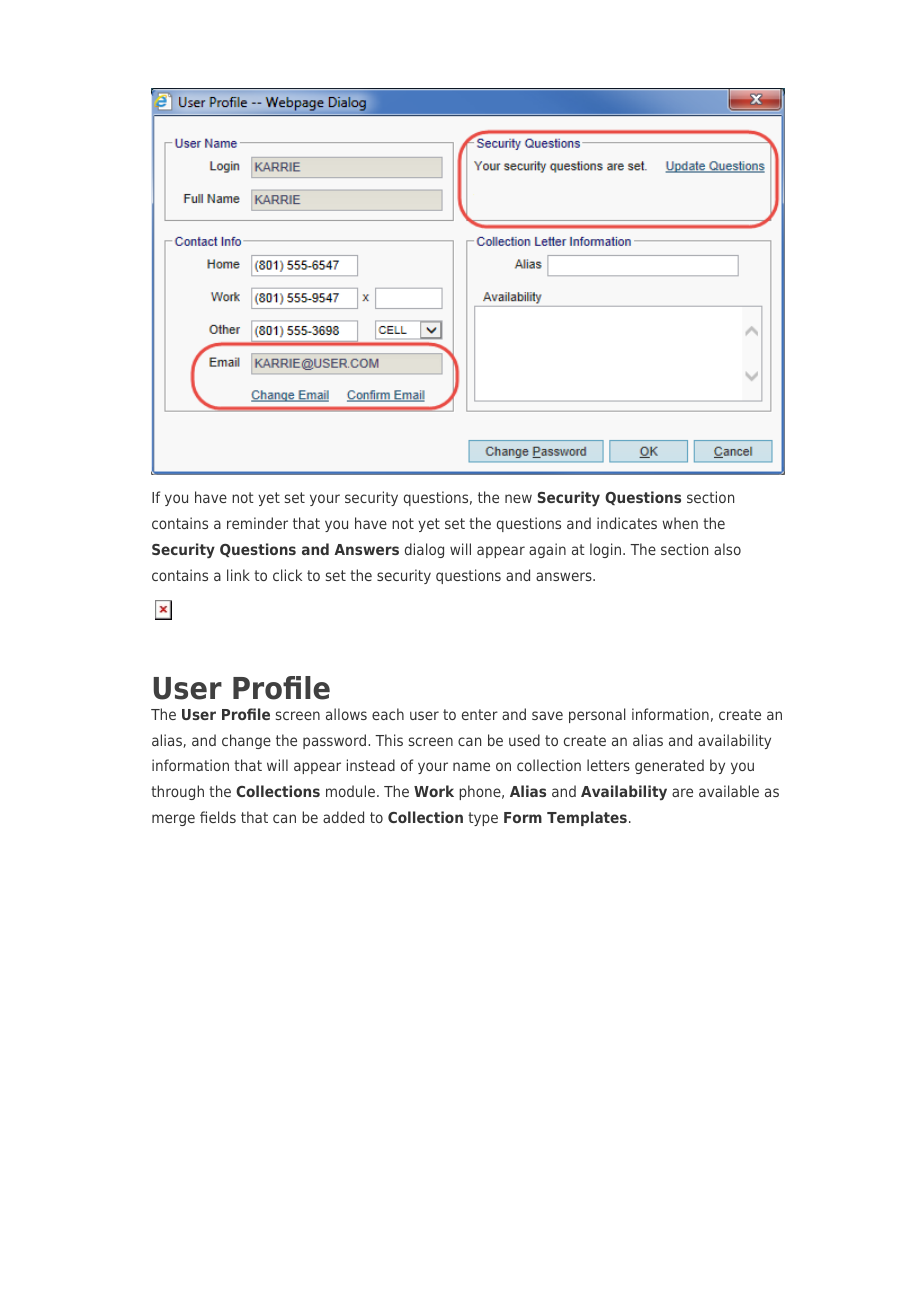 This image has width=924, height=1308. I want to click on when, so click(680, 523).
